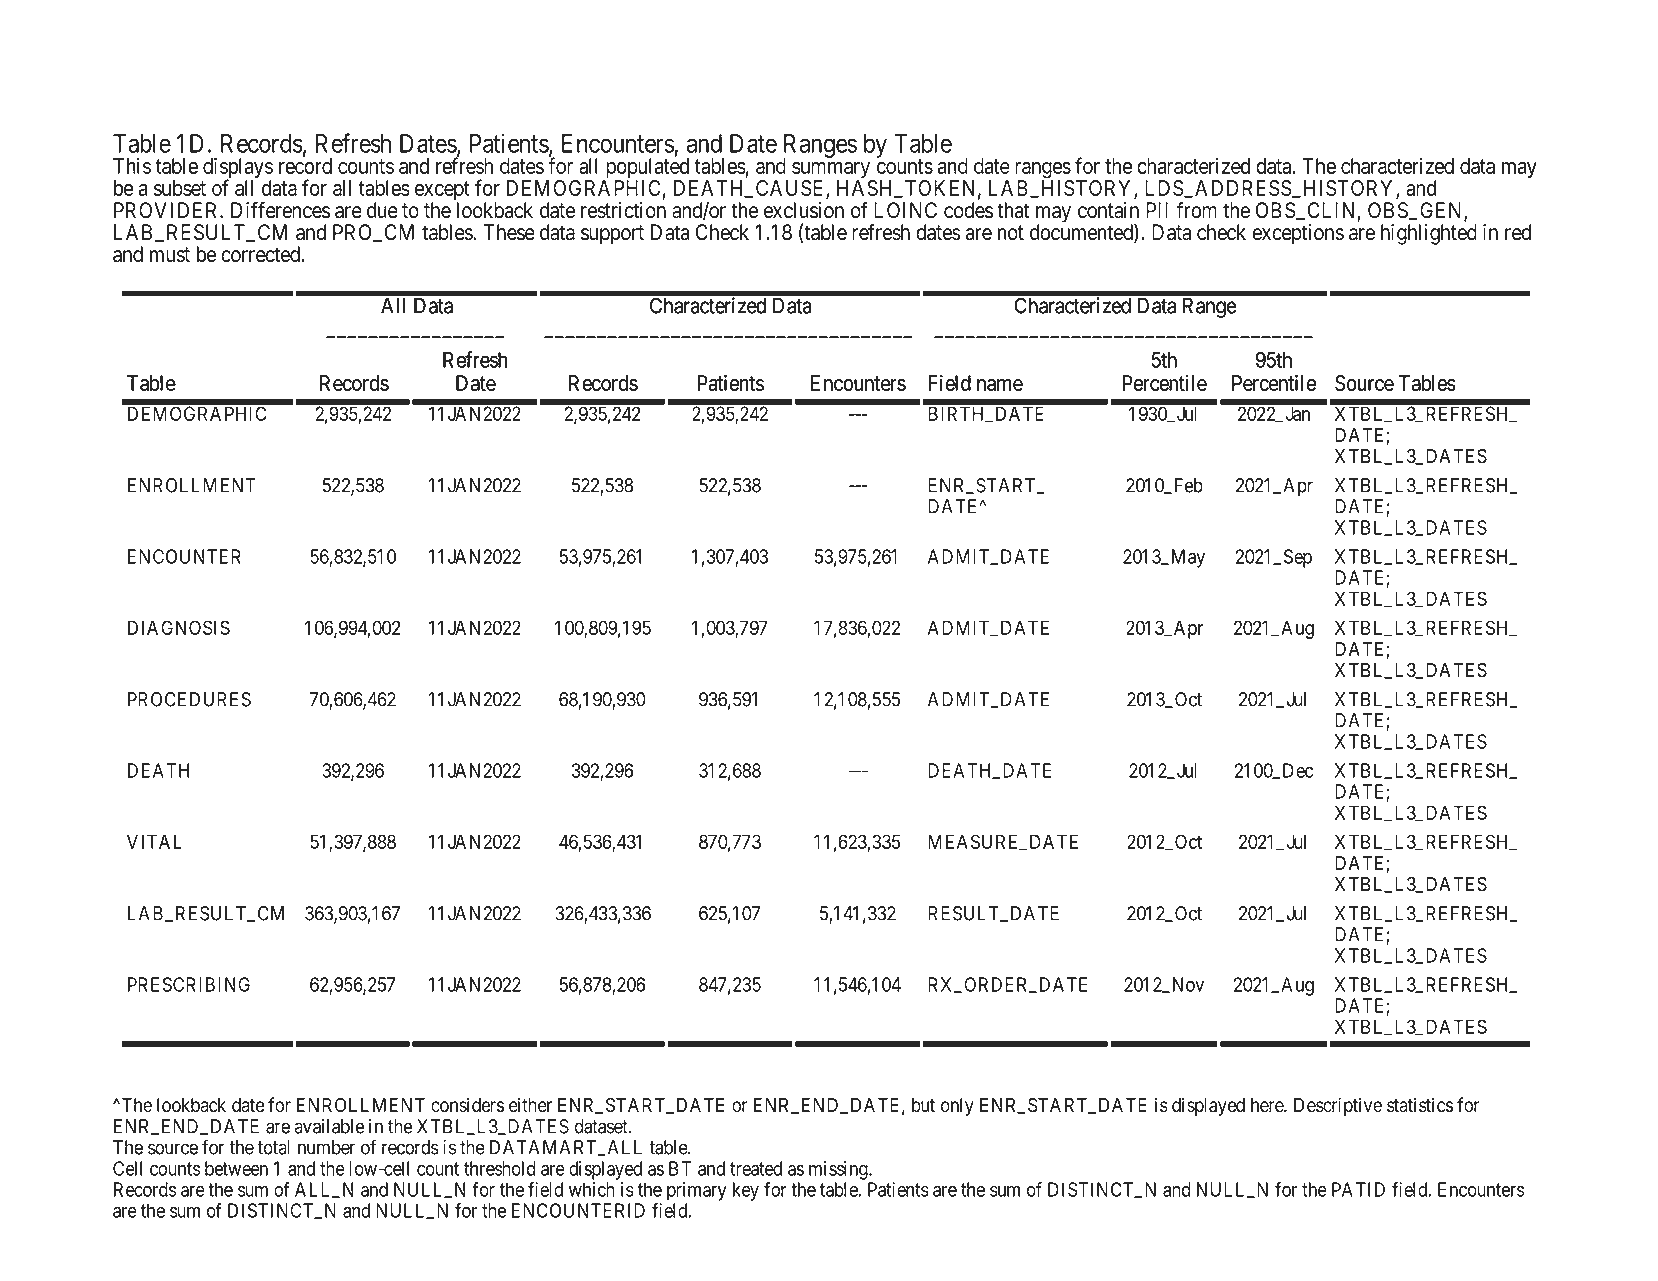  I want to click on missing, so click(839, 1170).
